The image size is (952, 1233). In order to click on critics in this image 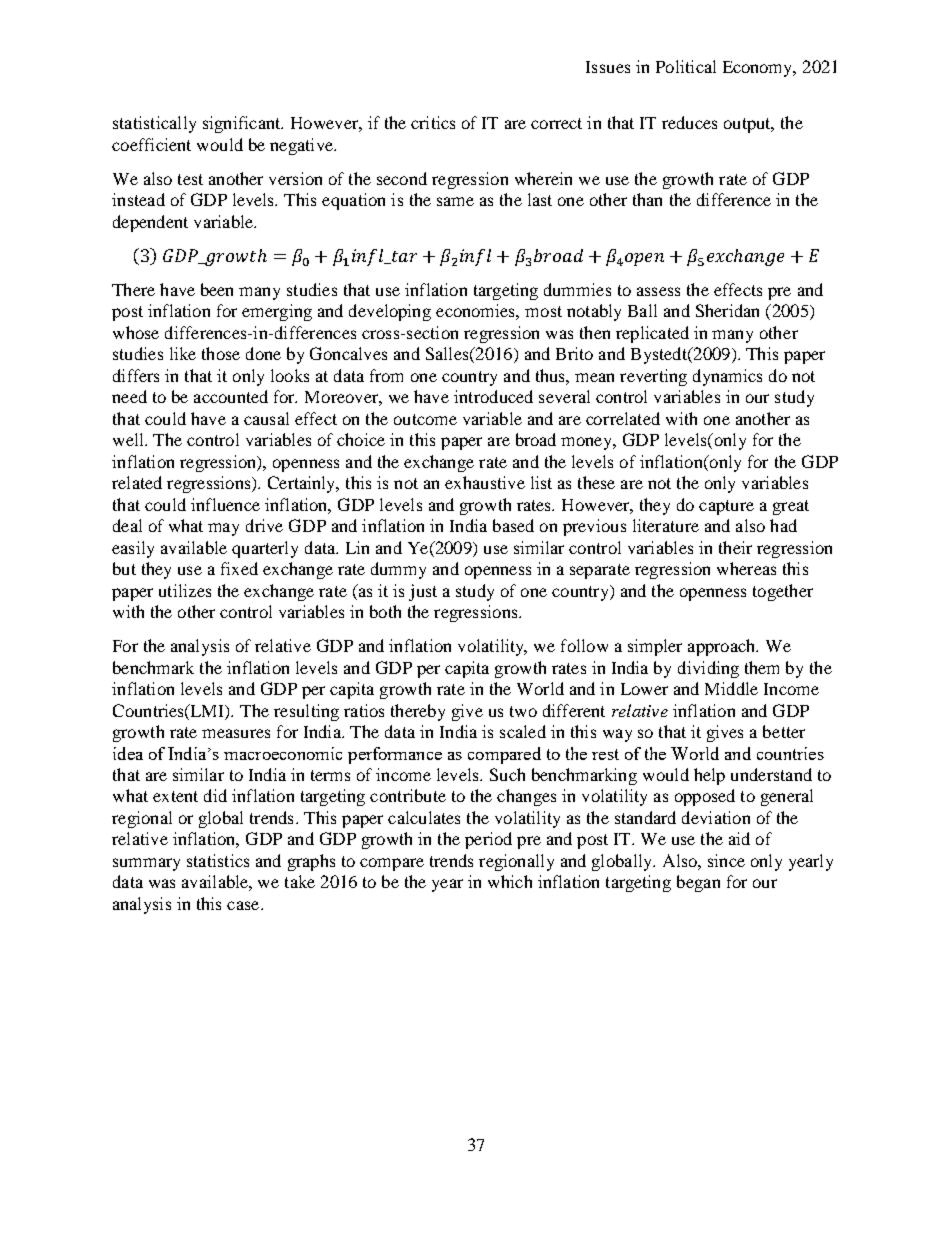, I will do `click(433, 122)`.
